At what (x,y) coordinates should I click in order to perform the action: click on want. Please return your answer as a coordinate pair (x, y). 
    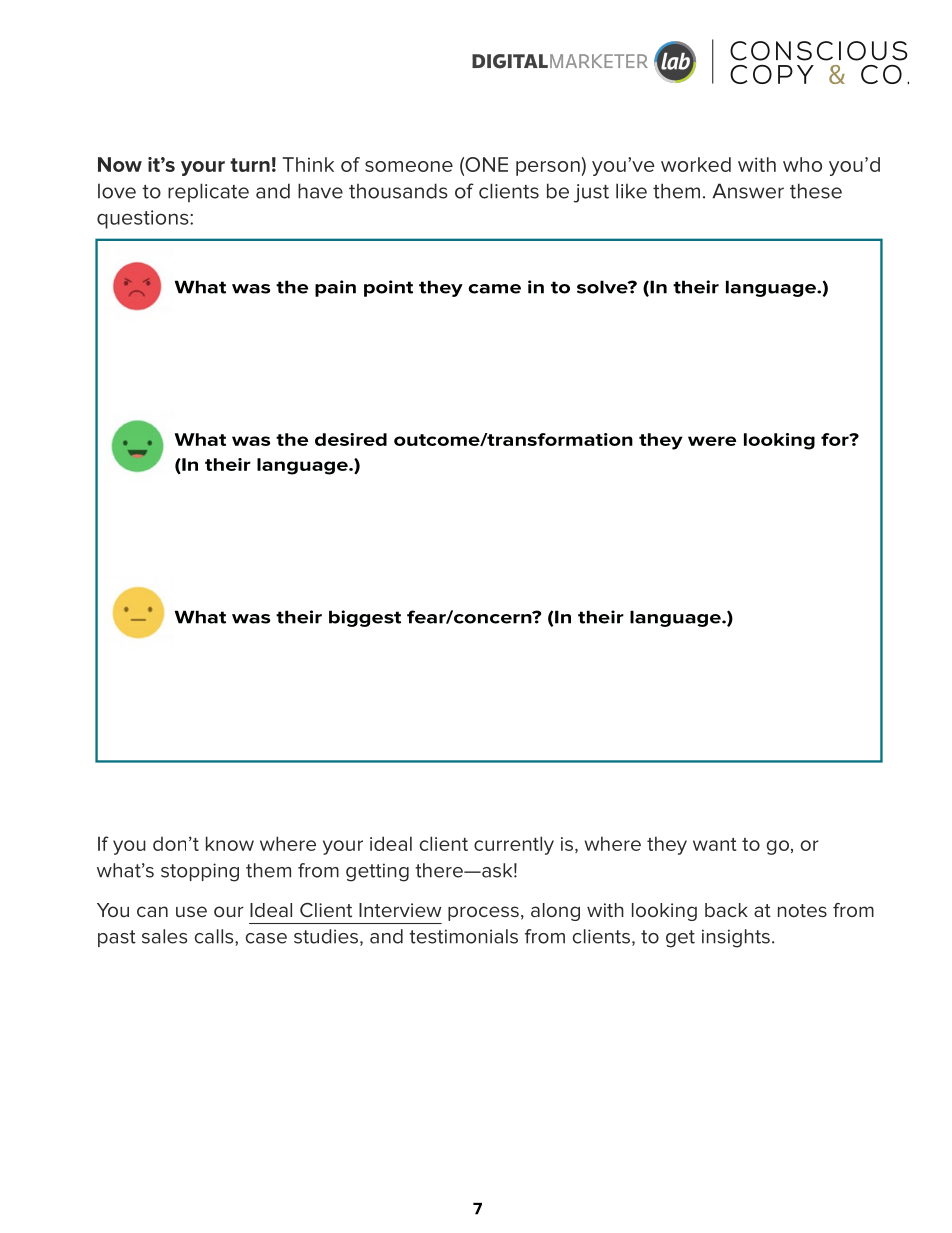
    Looking at the image, I should click on (715, 844).
